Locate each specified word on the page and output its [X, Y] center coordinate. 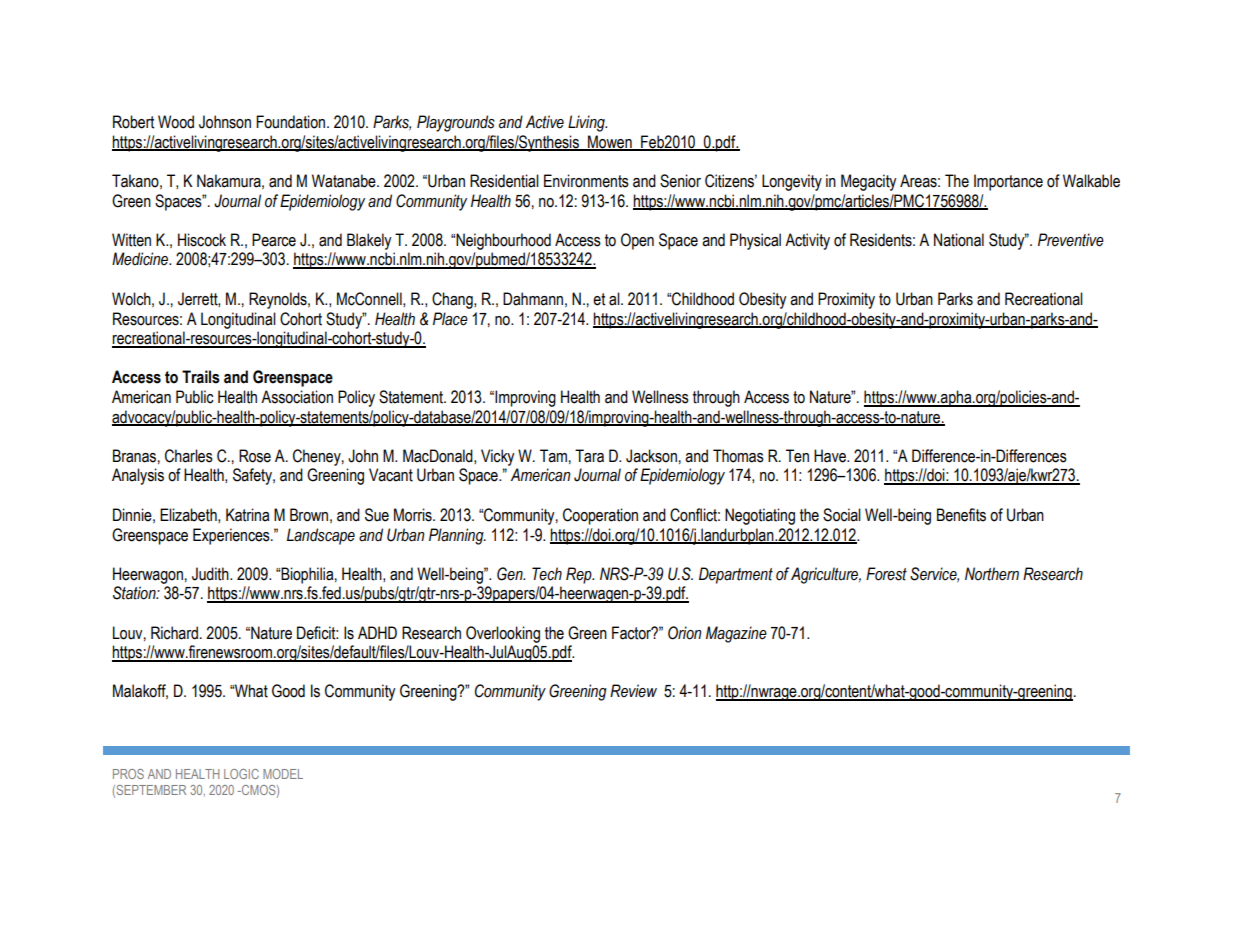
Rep [580, 575]
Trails [201, 377]
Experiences [232, 536]
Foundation [292, 122]
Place [450, 319]
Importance [1008, 182]
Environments [586, 181]
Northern [992, 574]
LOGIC [241, 774]
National [959, 240]
